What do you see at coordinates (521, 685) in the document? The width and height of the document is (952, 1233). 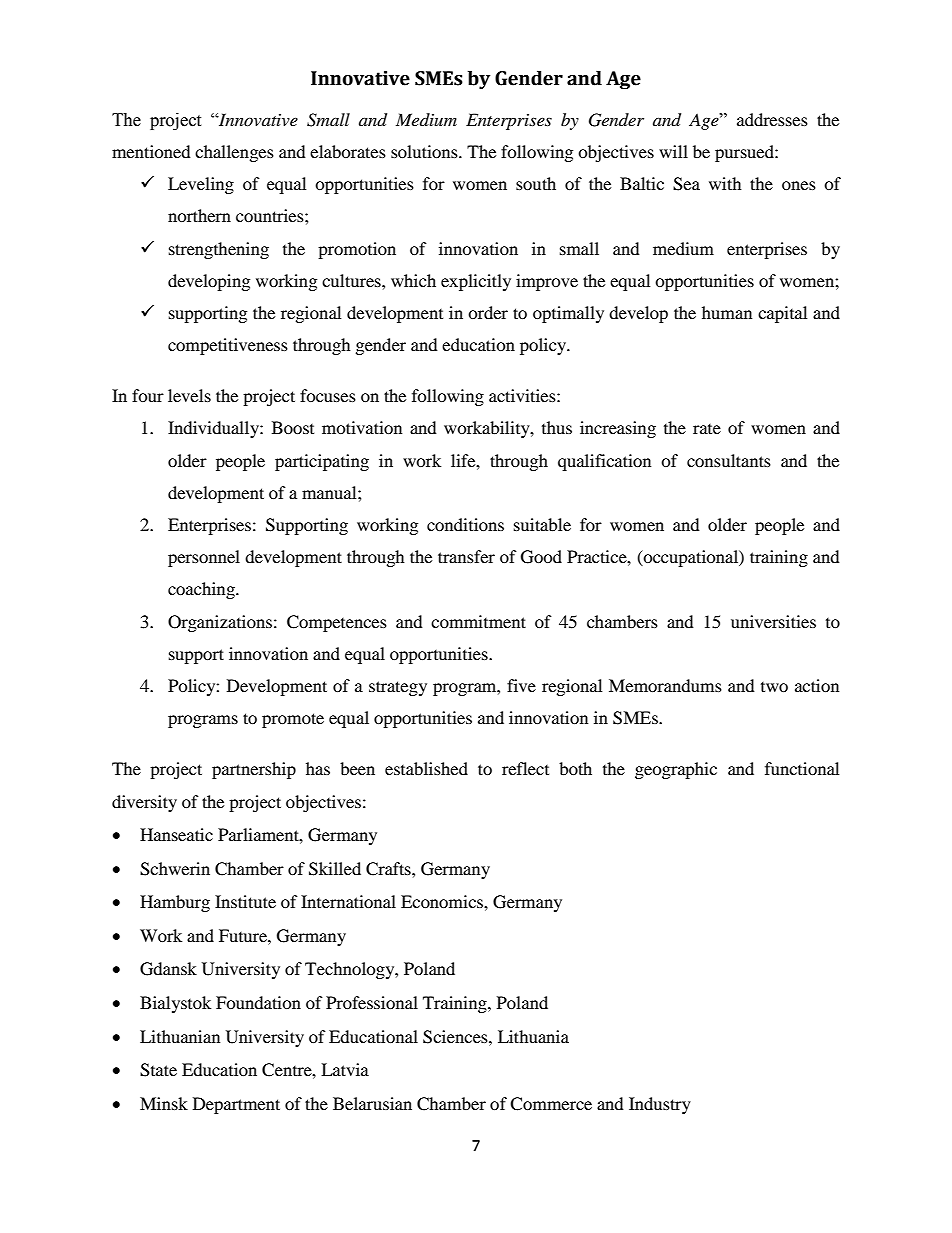 I see `five` at bounding box center [521, 685].
